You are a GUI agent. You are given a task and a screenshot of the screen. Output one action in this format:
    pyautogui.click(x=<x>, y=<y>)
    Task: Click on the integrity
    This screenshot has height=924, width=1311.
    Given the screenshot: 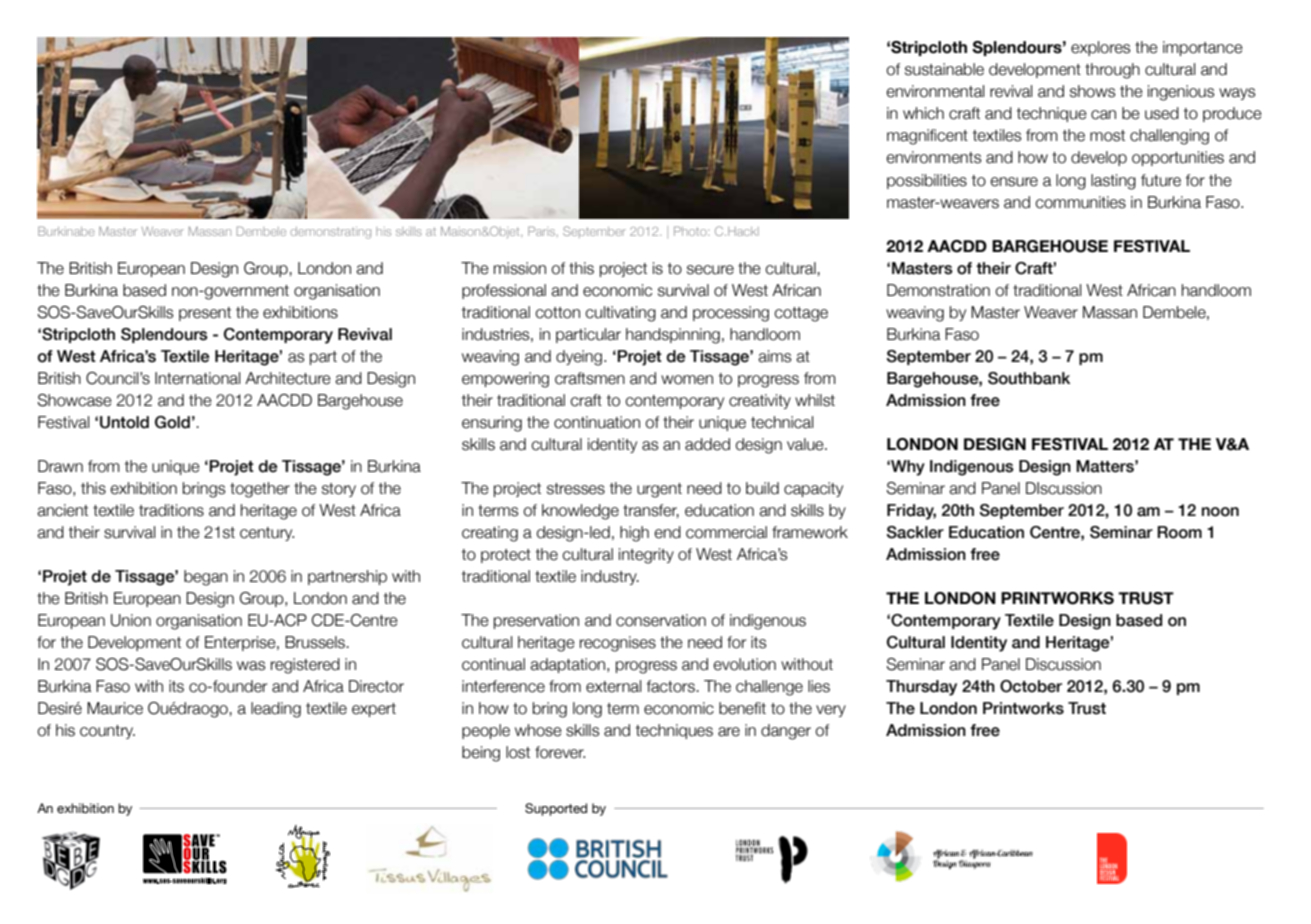 What is the action you would take?
    pyautogui.click(x=646, y=556)
